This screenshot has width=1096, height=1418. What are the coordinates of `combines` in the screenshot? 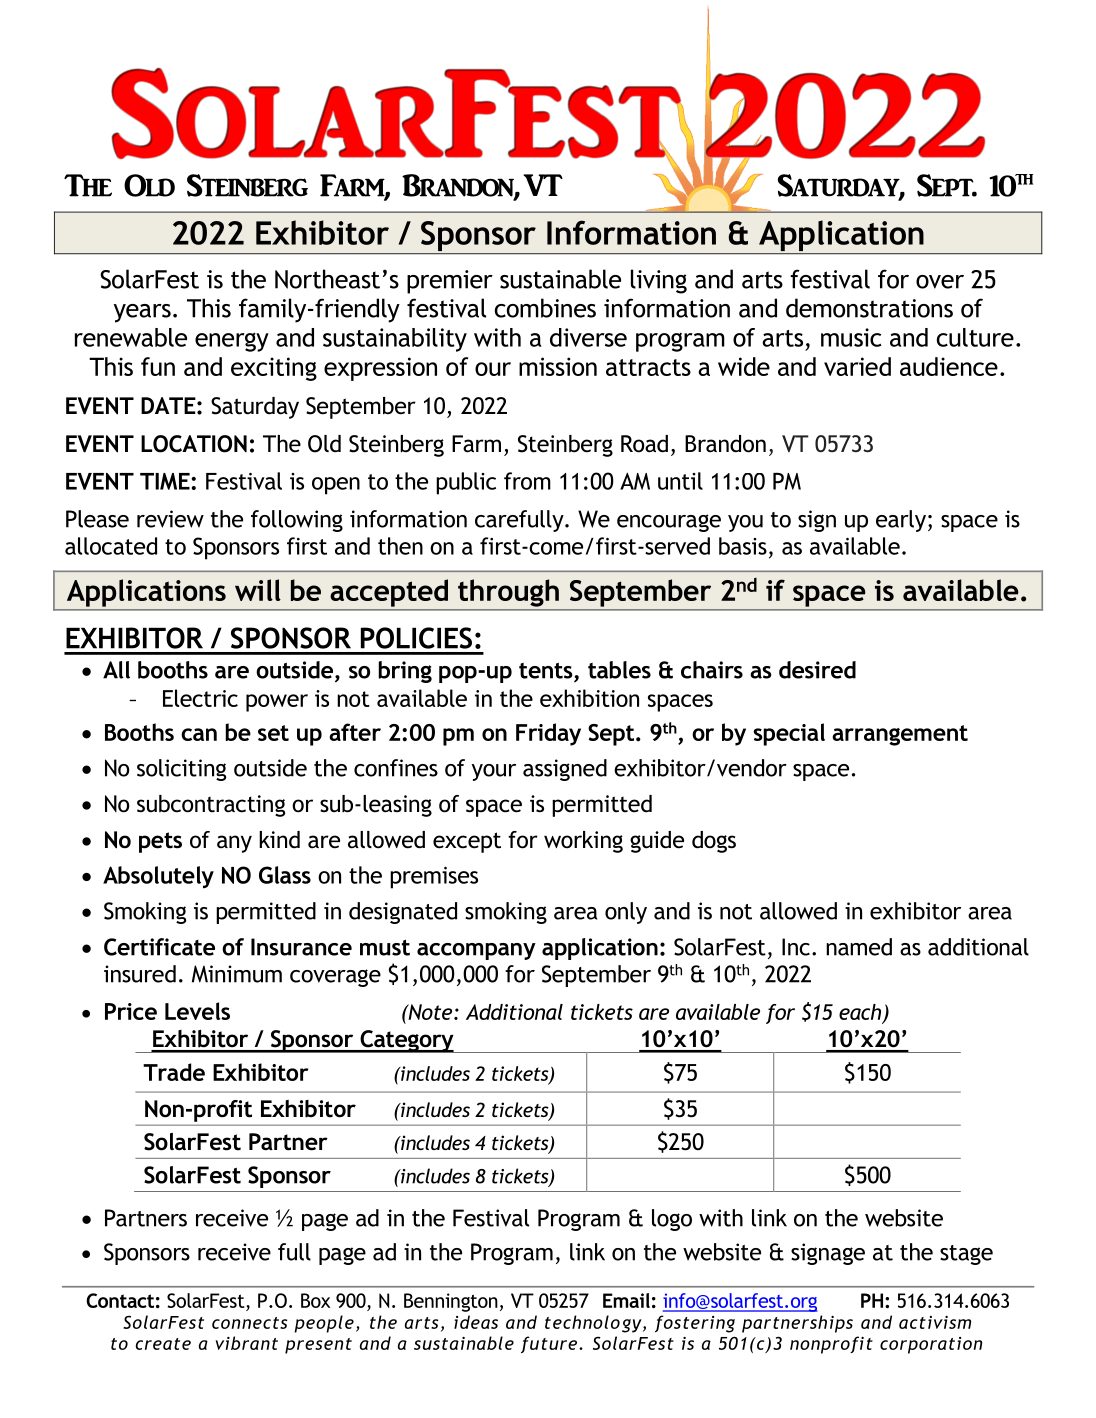 It's located at (545, 308).
